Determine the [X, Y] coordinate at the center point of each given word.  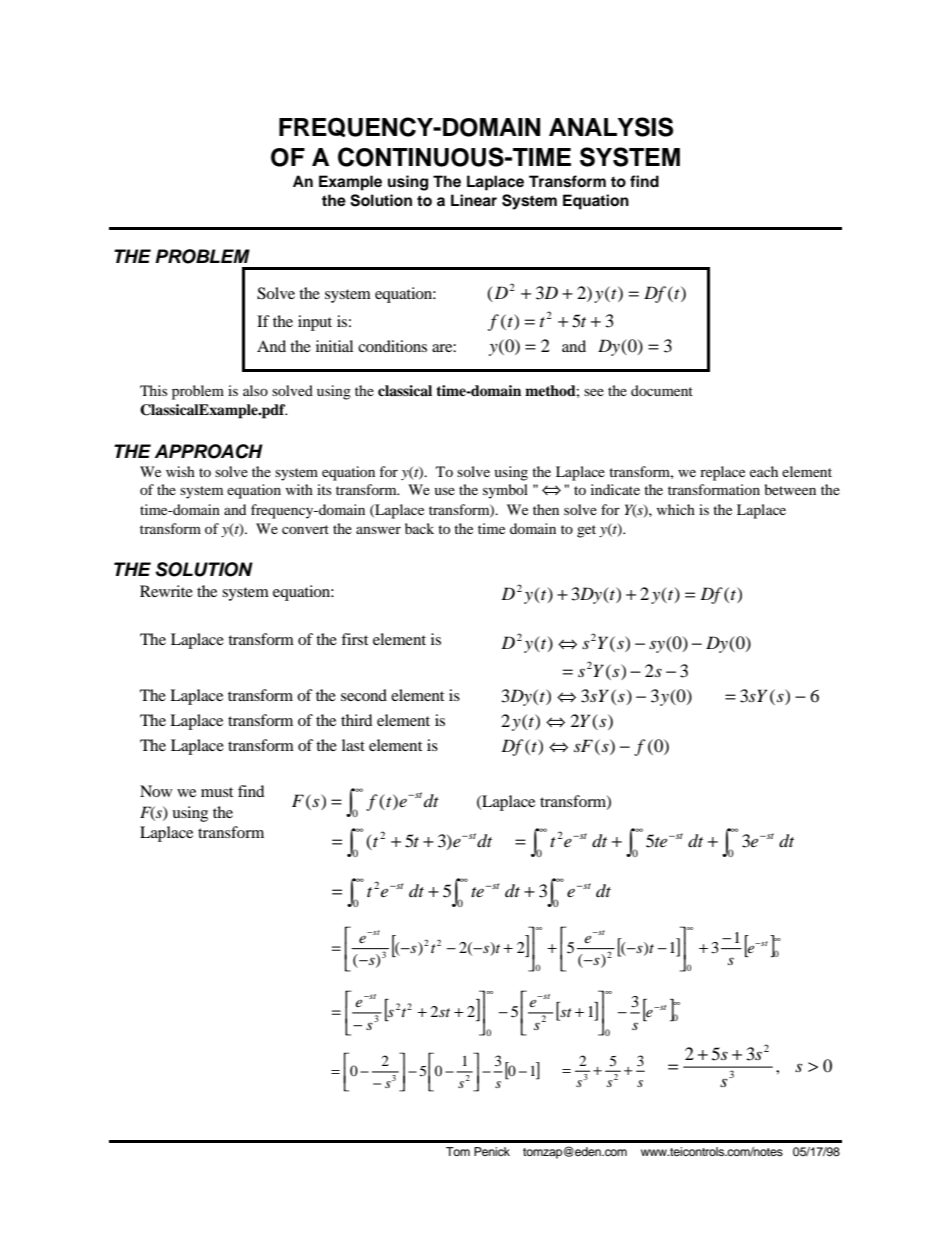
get [586, 531]
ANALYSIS [611, 127]
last [353, 745]
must [217, 792]
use [445, 491]
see [594, 392]
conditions [392, 346]
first [354, 639]
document [662, 390]
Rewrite [166, 591]
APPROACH [209, 451]
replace [722, 473]
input [315, 323]
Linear [474, 200]
